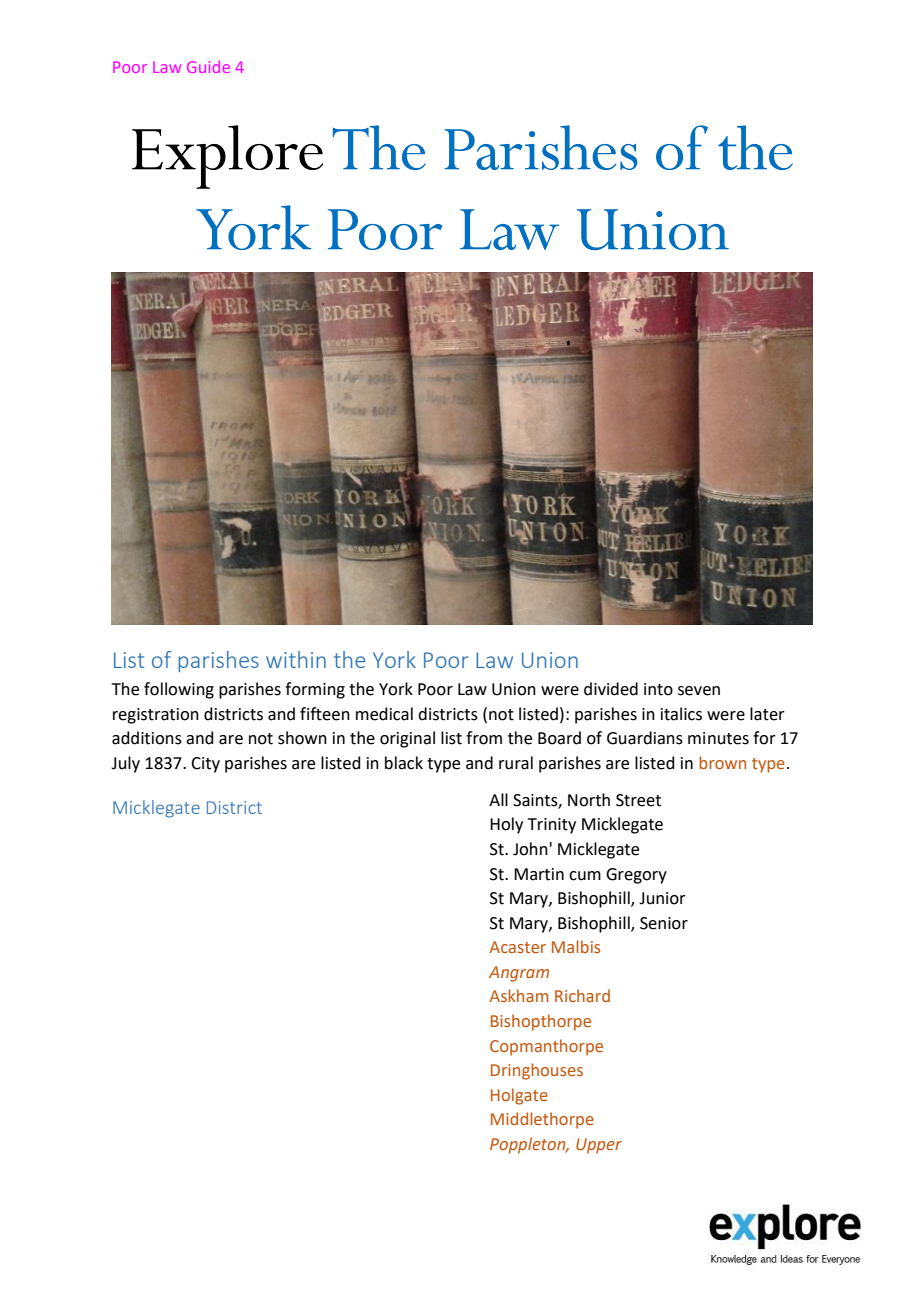  What do you see at coordinates (599, 1146) in the document?
I see `Upper` at bounding box center [599, 1146].
